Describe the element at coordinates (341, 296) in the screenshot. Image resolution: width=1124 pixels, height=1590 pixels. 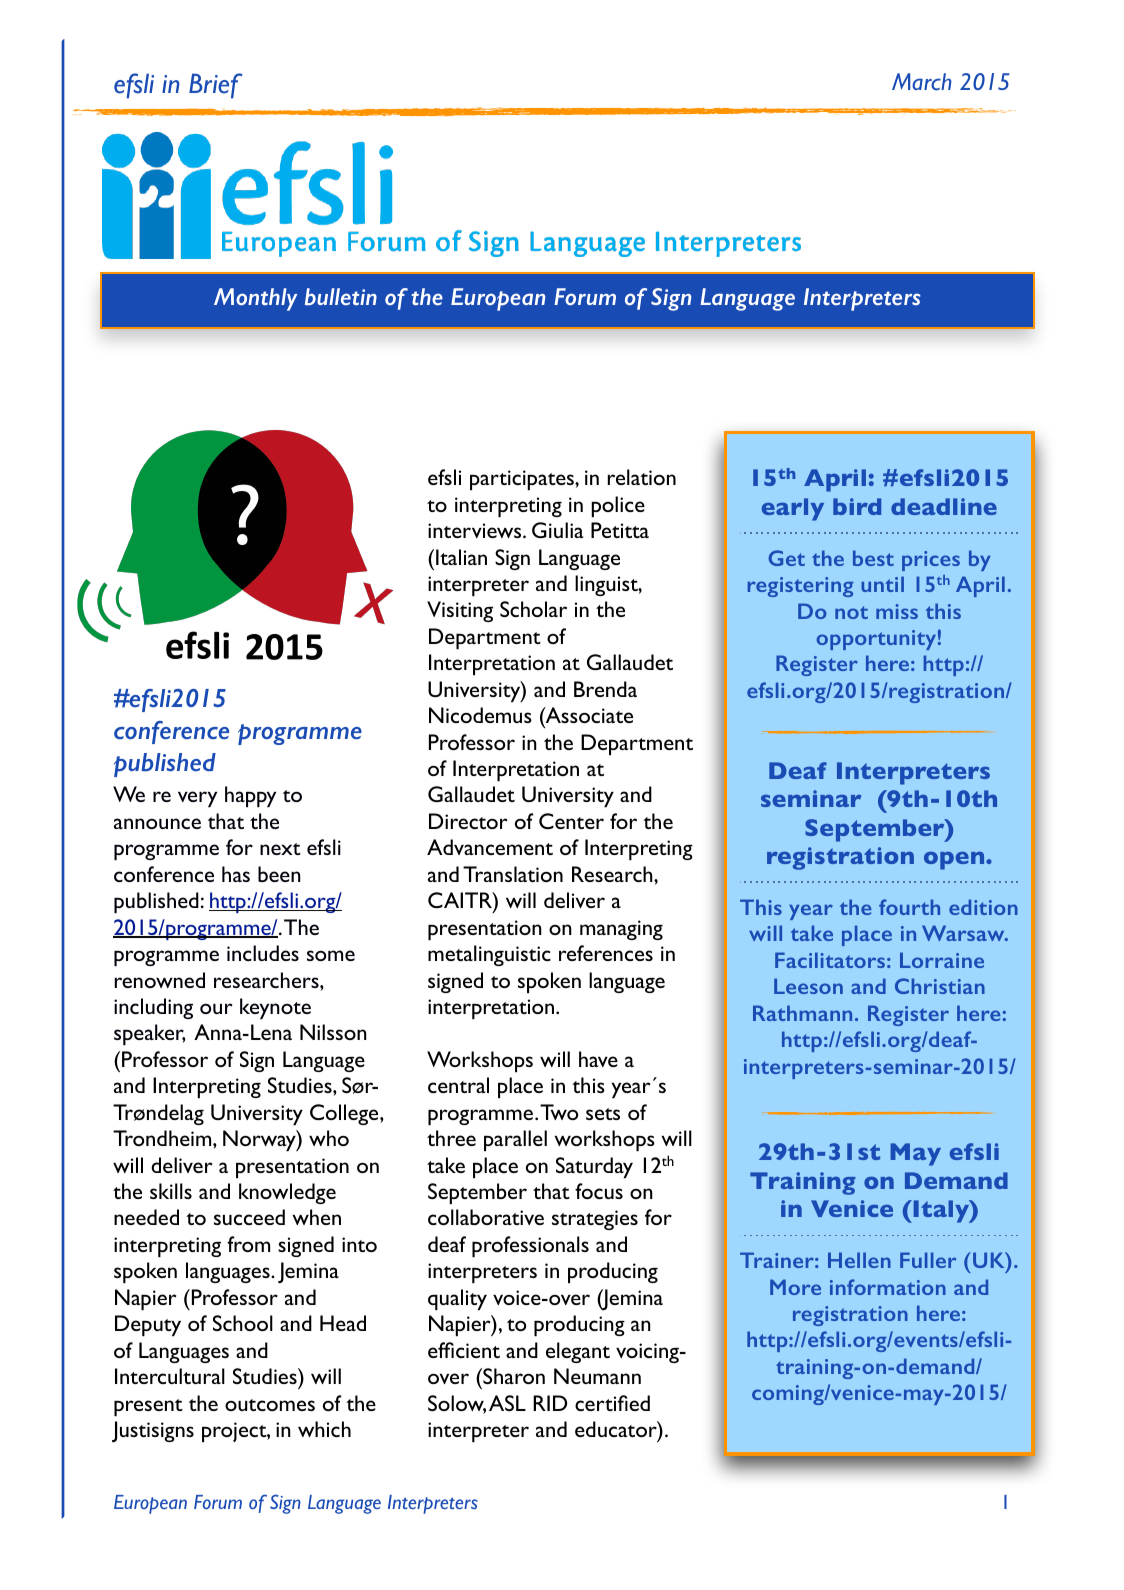
I see `bulletin` at that location.
